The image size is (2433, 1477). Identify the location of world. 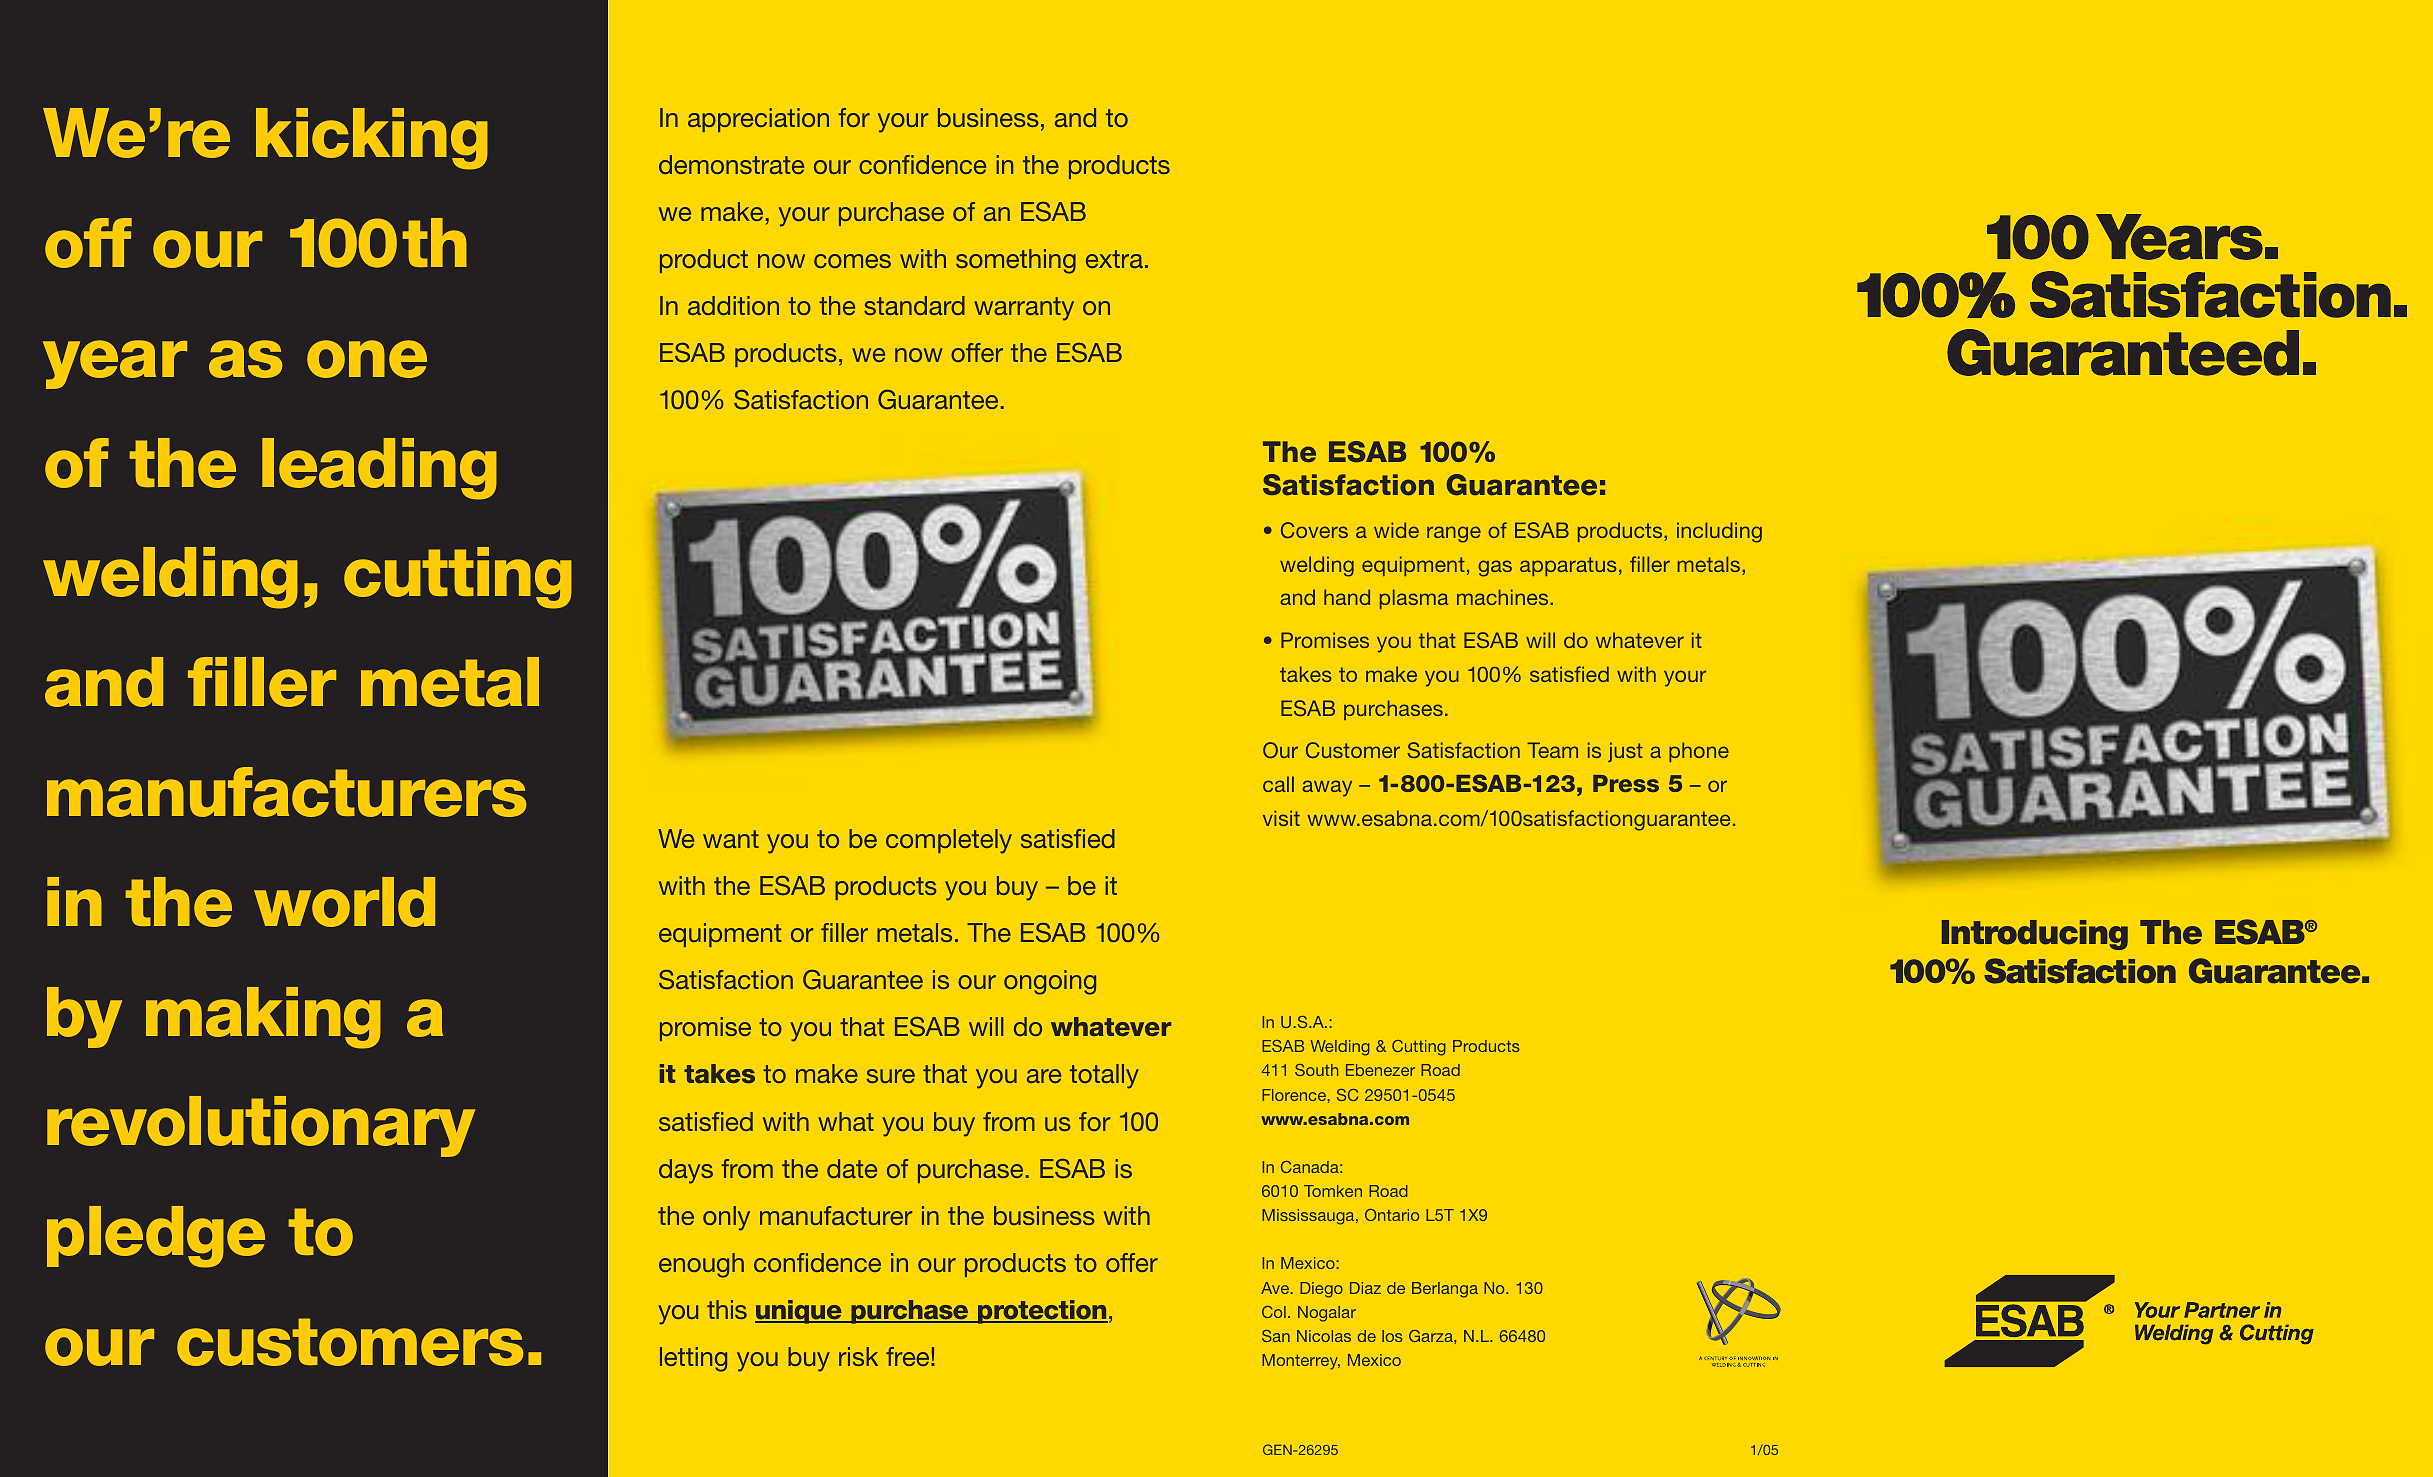
(344, 902).
